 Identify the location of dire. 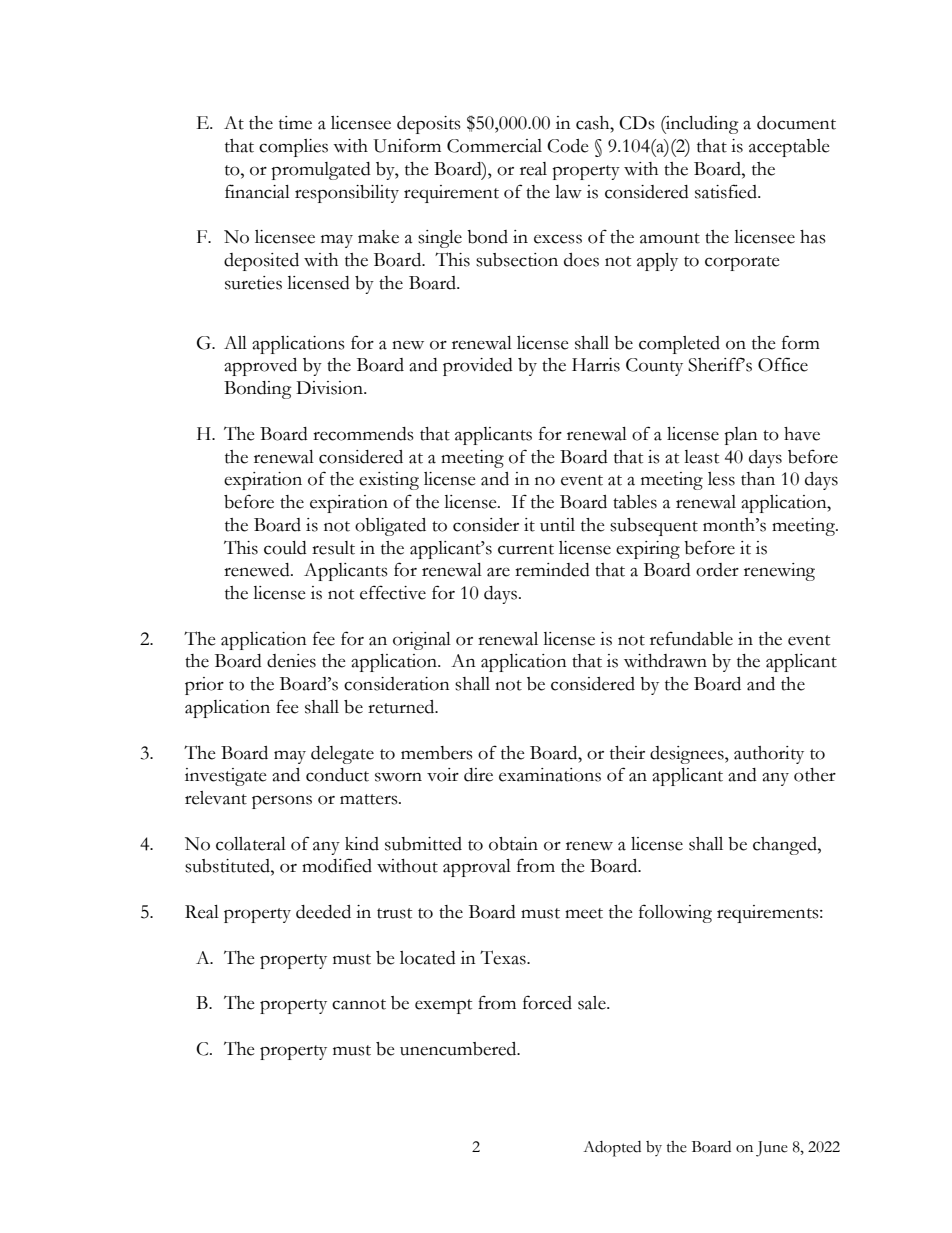
(478, 775).
